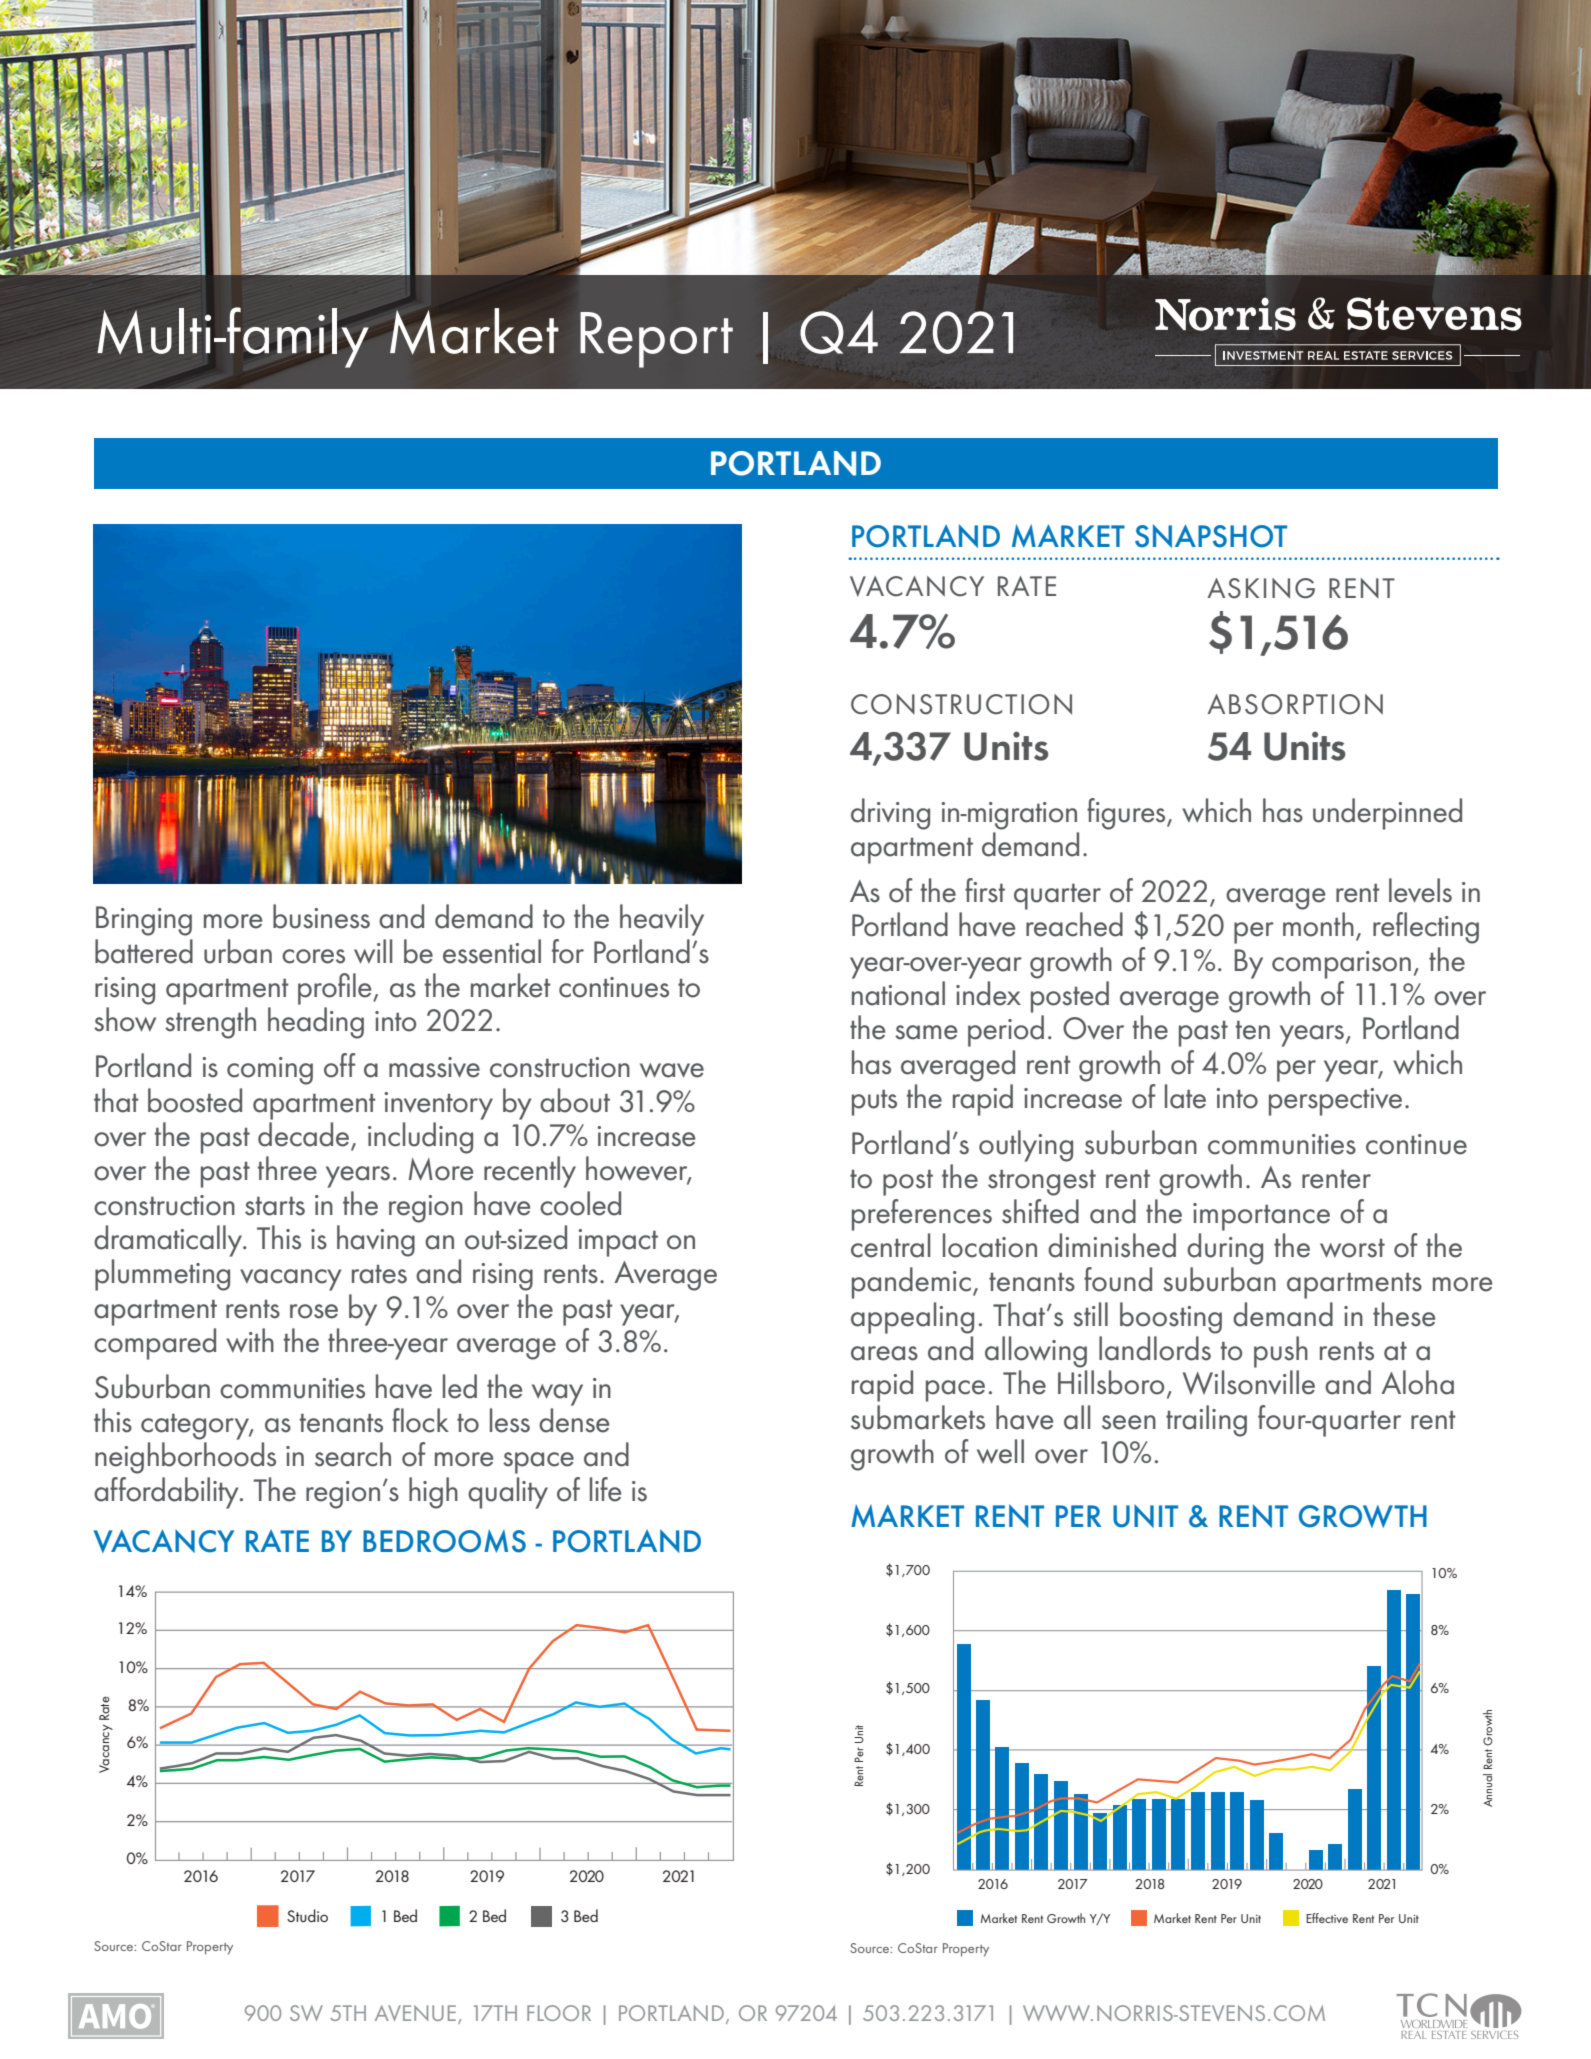  Describe the element at coordinates (656, 340) in the page. I see `Report` at that location.
